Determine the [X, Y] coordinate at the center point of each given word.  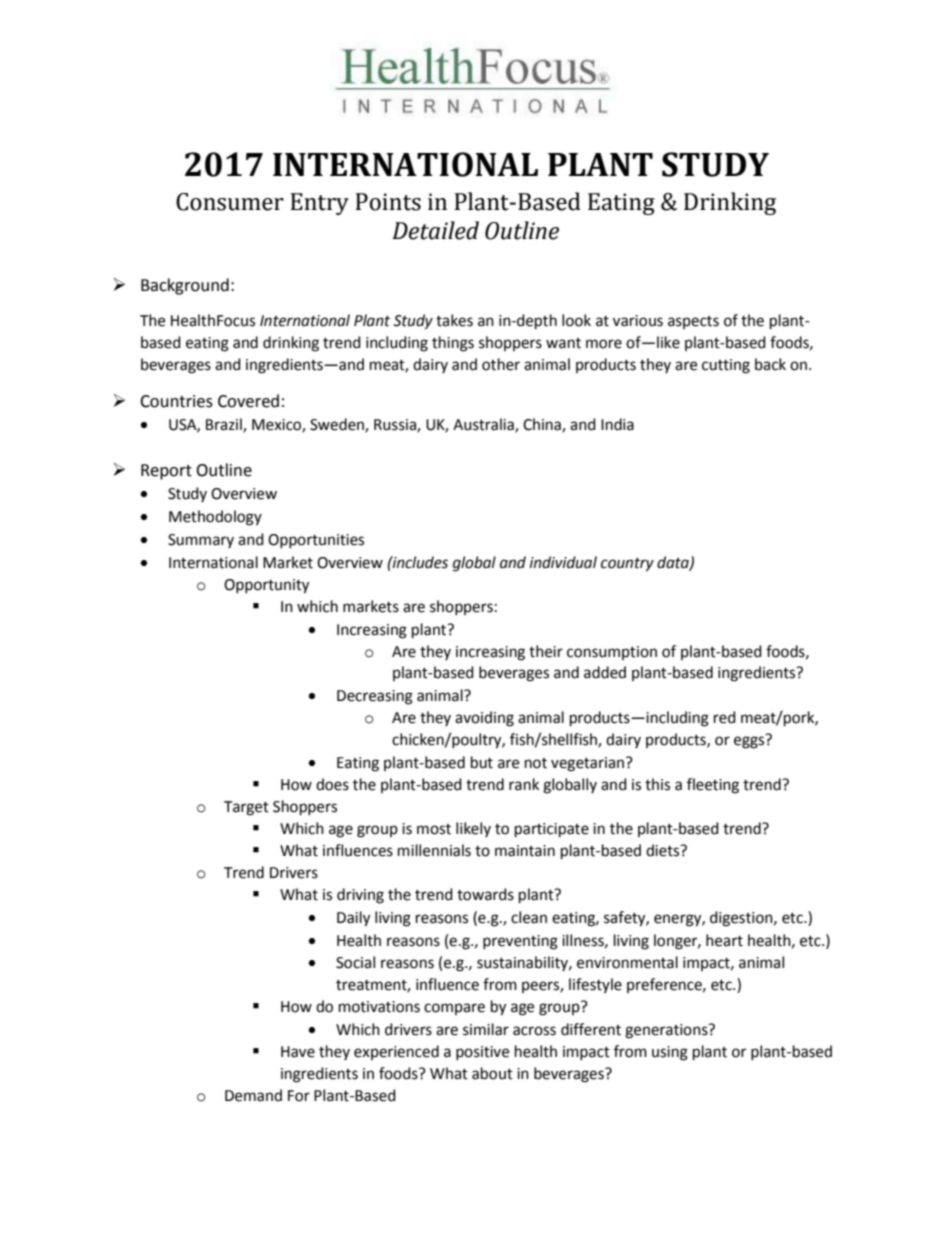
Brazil [225, 425]
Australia [484, 425]
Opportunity [266, 586]
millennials [434, 850]
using [670, 1053]
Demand [253, 1095]
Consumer [230, 202]
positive [482, 1053]
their [546, 651]
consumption [612, 653]
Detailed [435, 230]
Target [246, 808]
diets [664, 850]
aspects [693, 322]
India [617, 424]
